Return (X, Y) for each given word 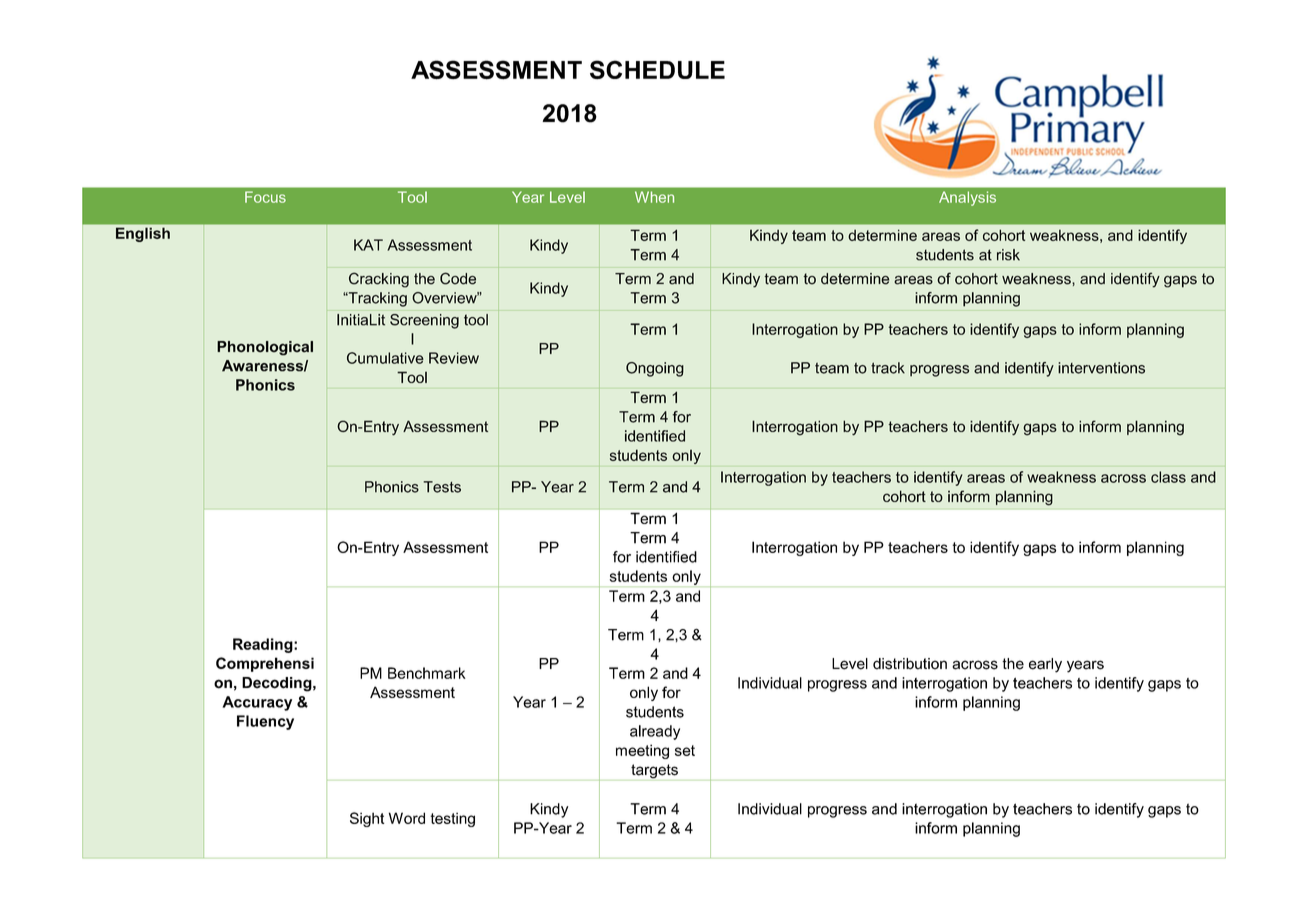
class (1168, 477)
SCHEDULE (657, 69)
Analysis (967, 198)
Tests (442, 487)
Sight (367, 819)
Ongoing (655, 369)
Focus (265, 197)
